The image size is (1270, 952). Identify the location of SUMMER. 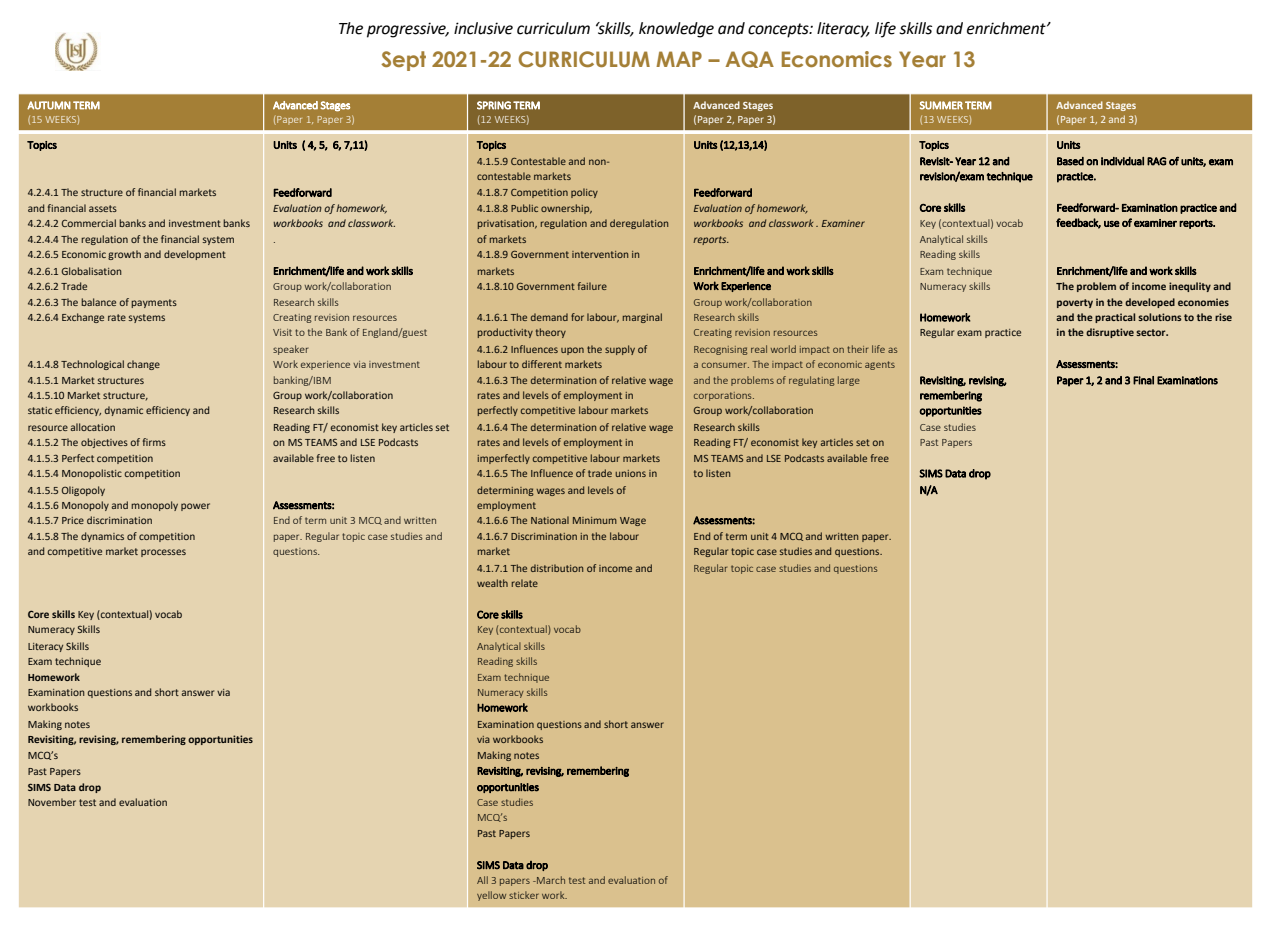
(941, 105).
